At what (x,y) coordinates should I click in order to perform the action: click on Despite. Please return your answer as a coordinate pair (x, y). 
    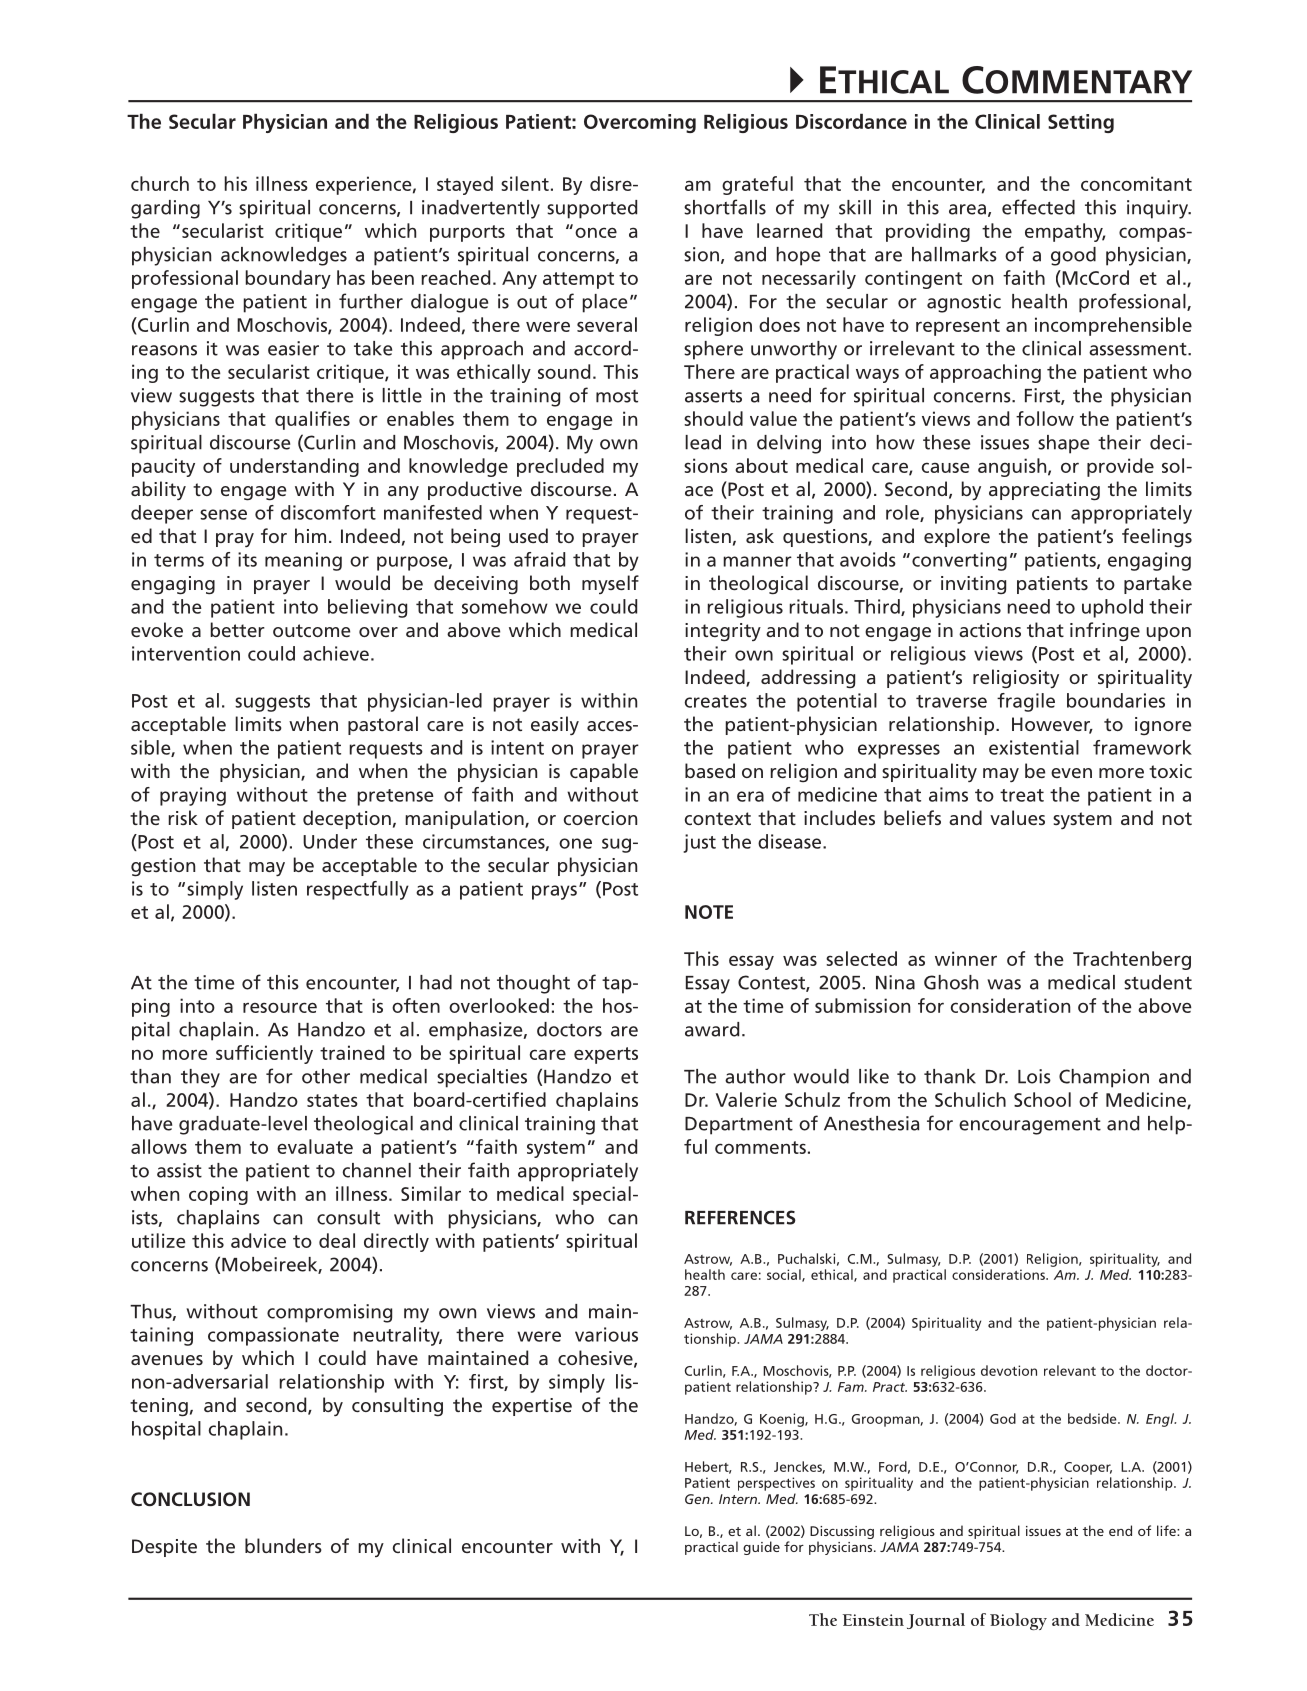
    Looking at the image, I should click on (164, 1548).
